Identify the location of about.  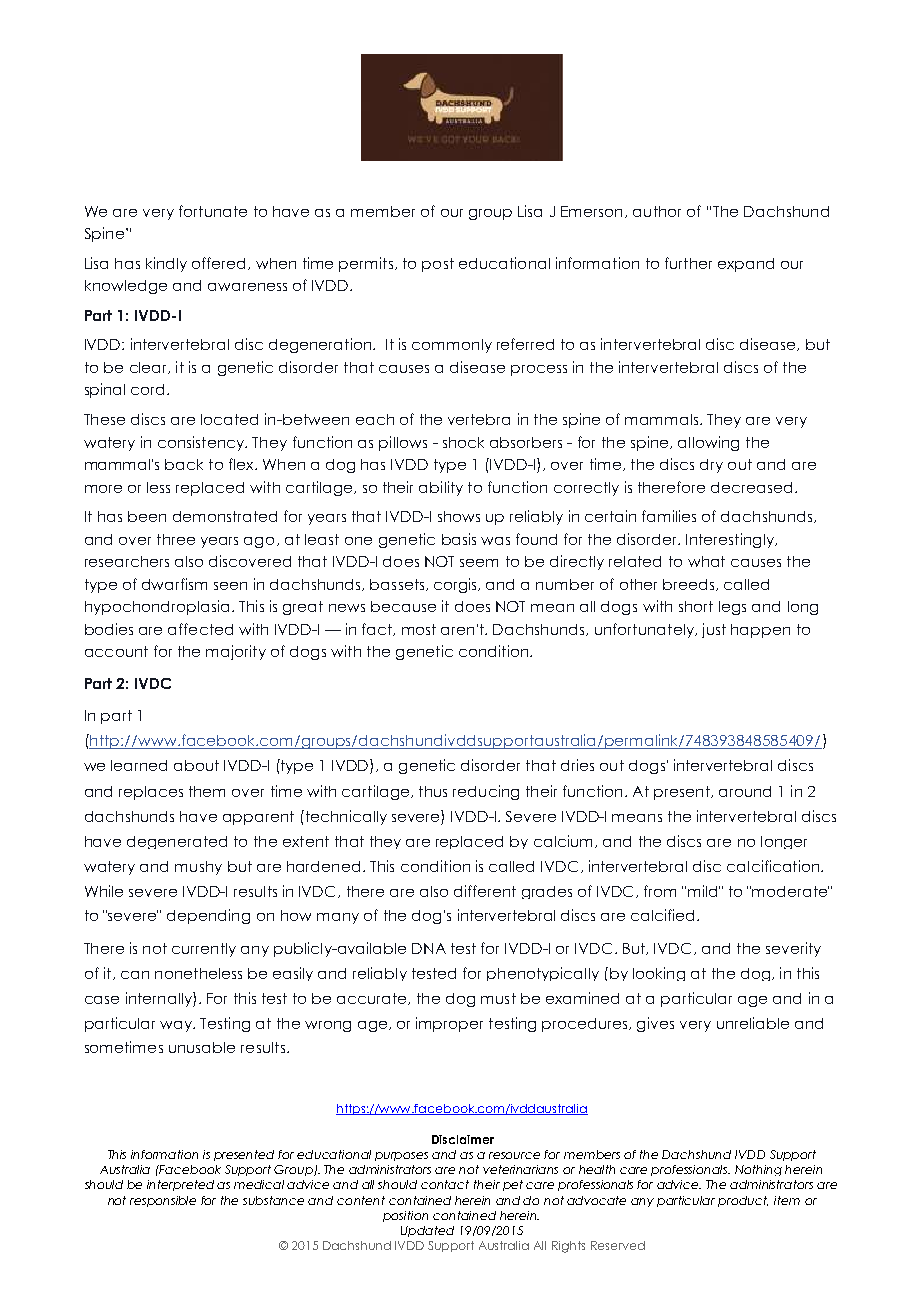
(196, 765).
